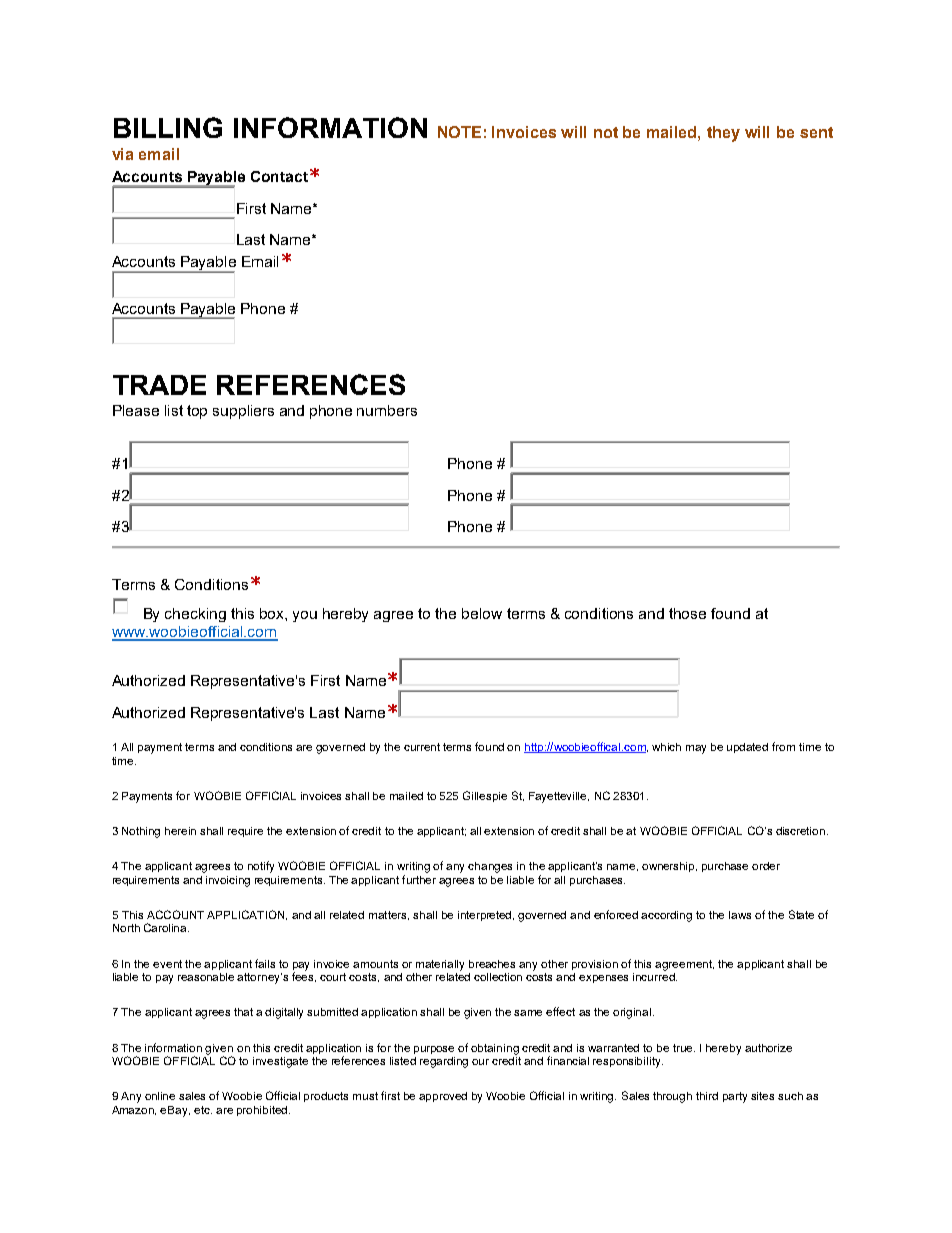 The height and width of the screenshot is (1233, 952). I want to click on they, so click(723, 134).
